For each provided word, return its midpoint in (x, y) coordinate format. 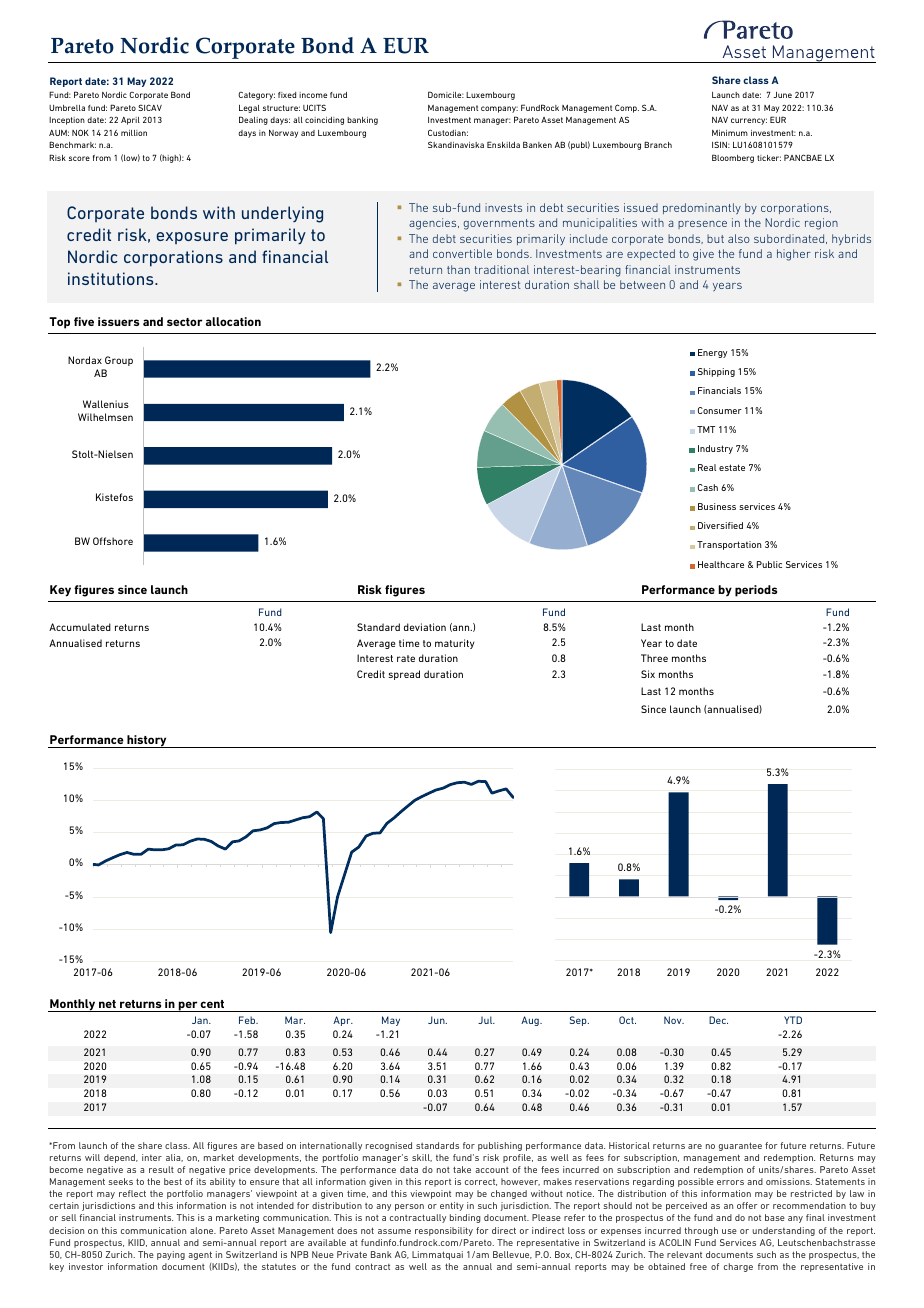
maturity (455, 644)
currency (749, 121)
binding (465, 1218)
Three (654, 658)
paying (171, 1255)
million (134, 133)
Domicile (446, 94)
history (147, 741)
